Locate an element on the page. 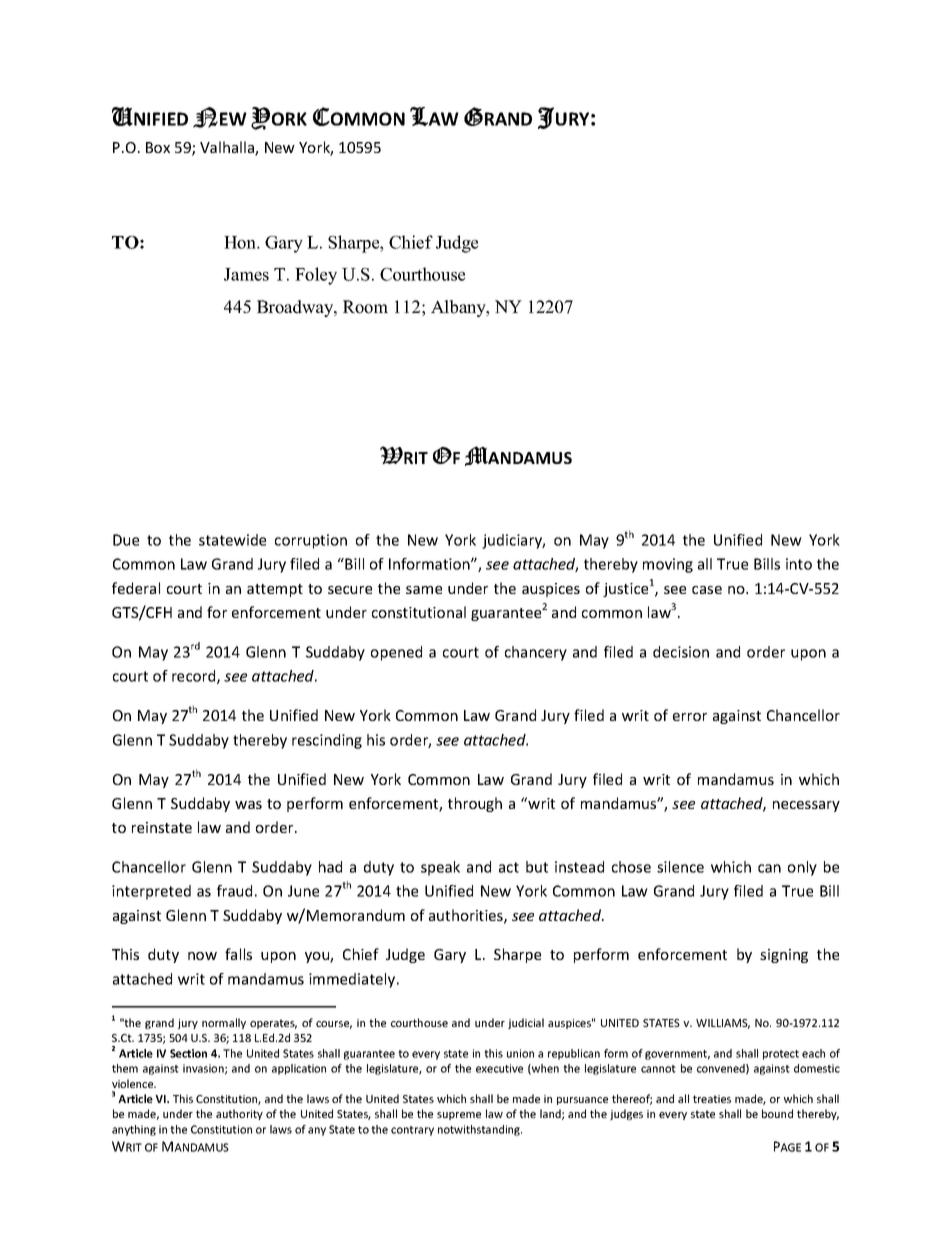 The width and height of the image is (952, 1233). Box is located at coordinates (158, 147).
